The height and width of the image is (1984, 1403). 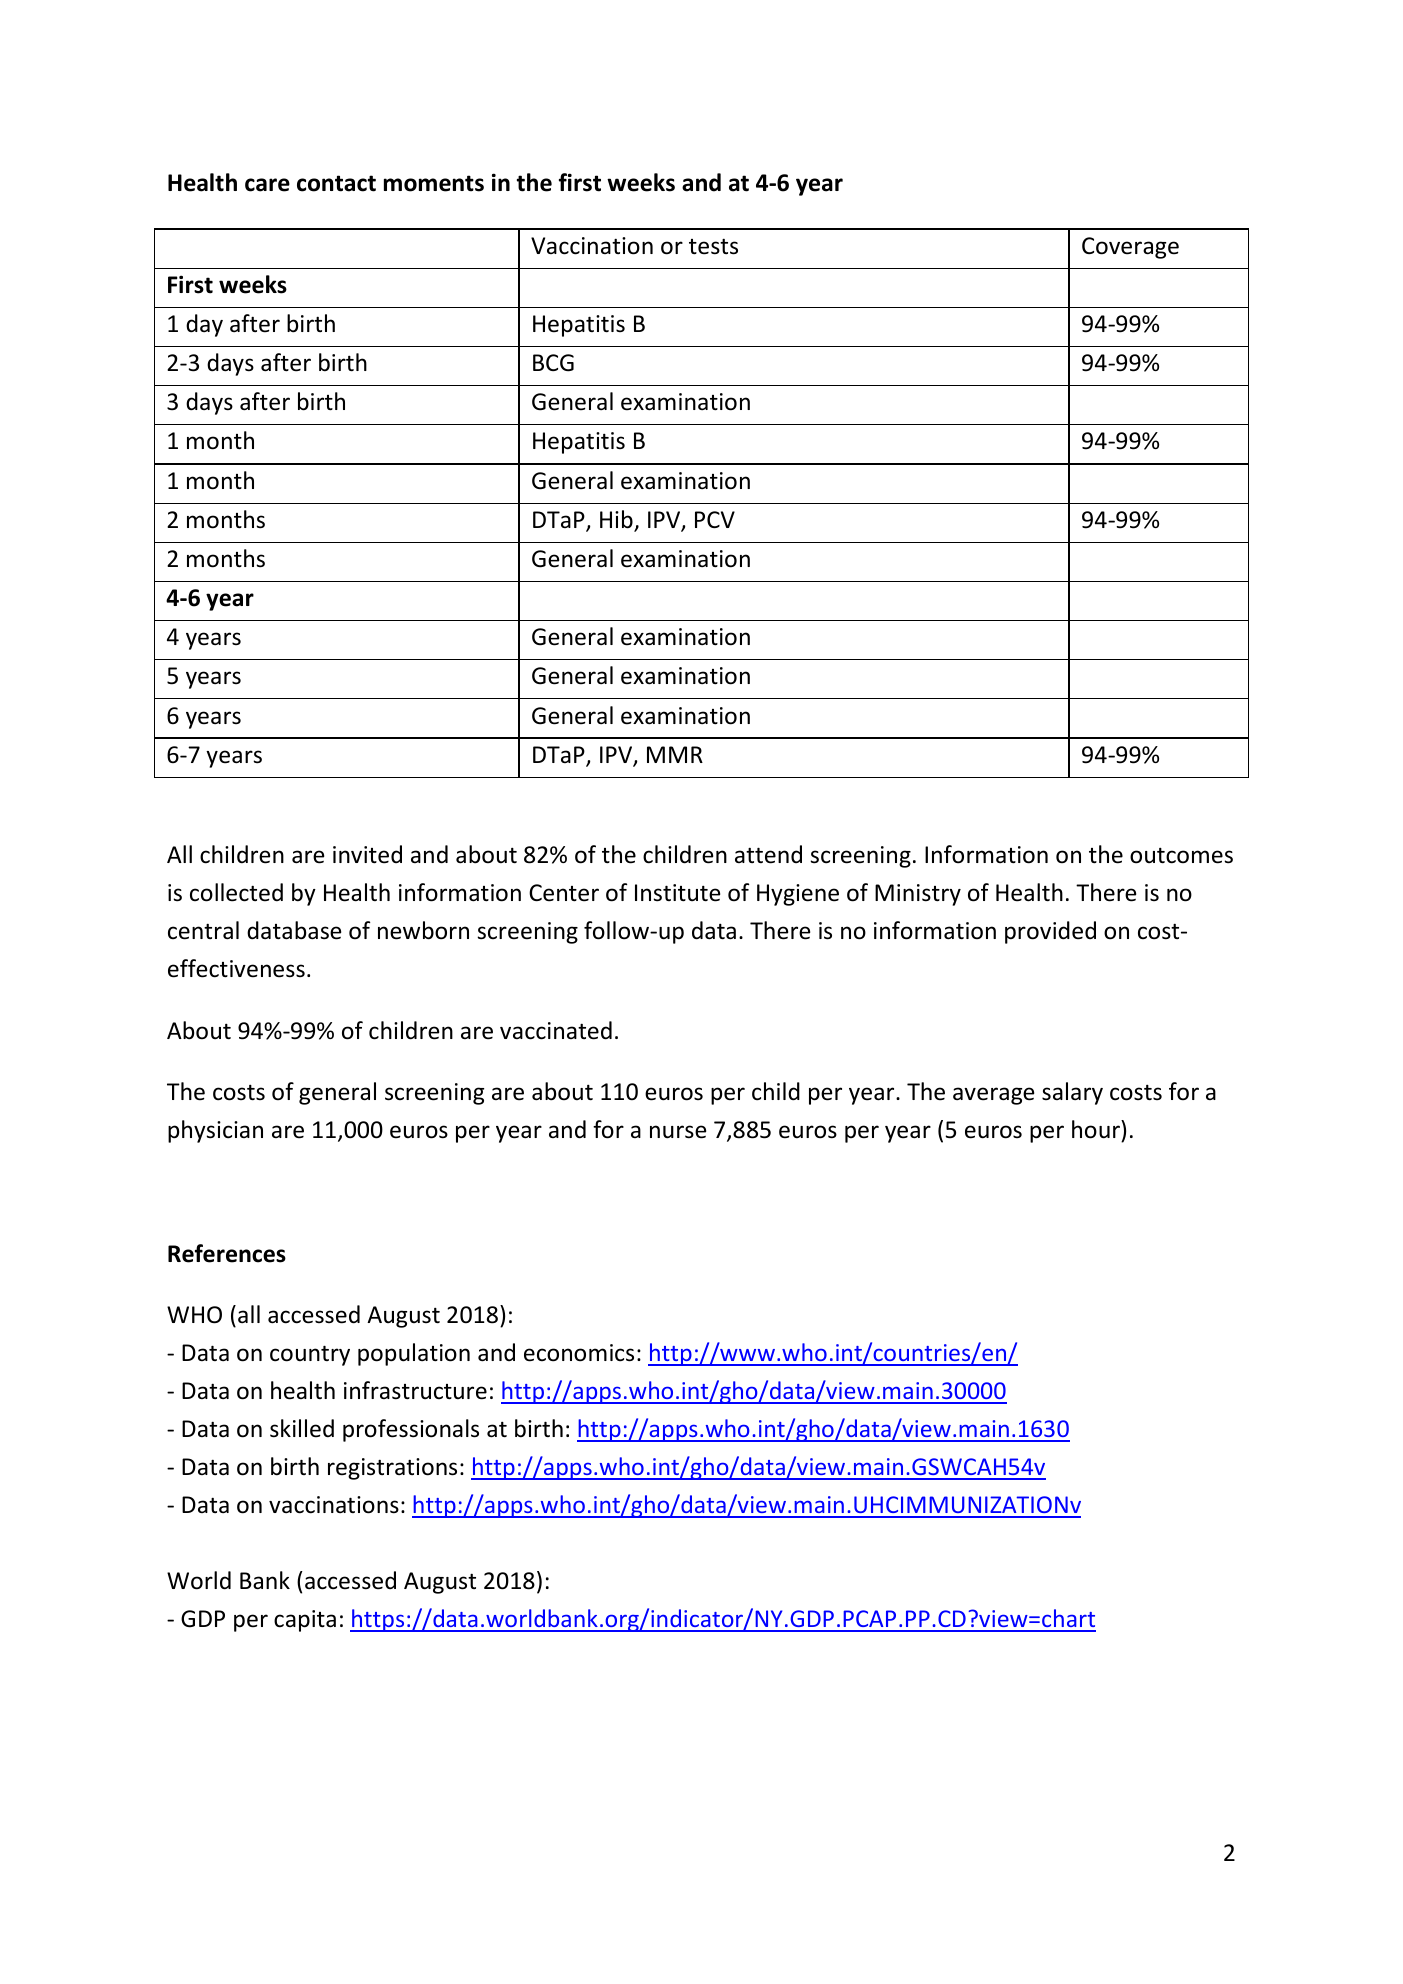 What do you see at coordinates (1050, 932) in the image?
I see `provided` at bounding box center [1050, 932].
